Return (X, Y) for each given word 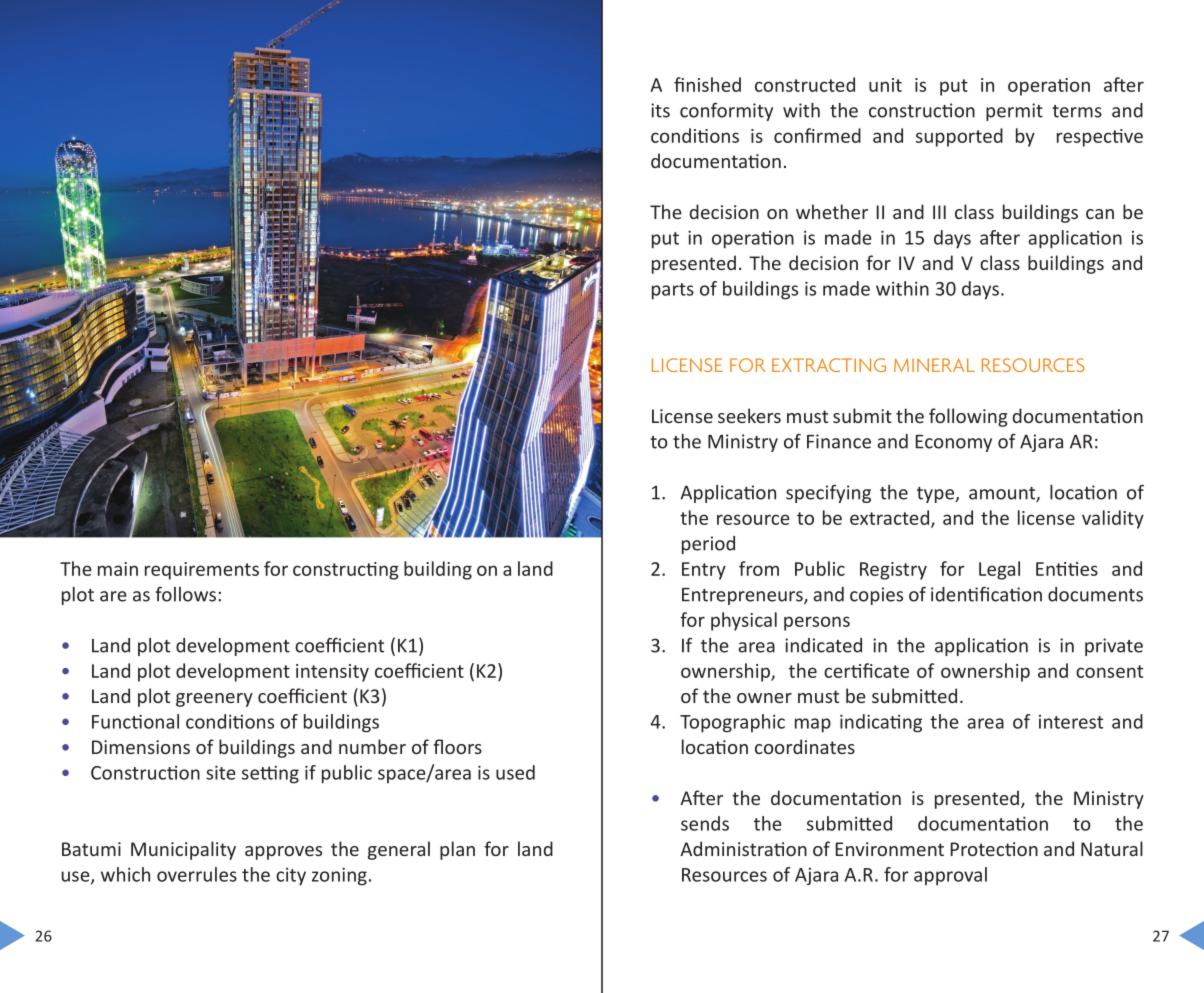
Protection (994, 849)
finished (707, 84)
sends (705, 823)
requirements (202, 571)
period (708, 545)
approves (283, 853)
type (936, 495)
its (660, 110)
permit (1014, 112)
